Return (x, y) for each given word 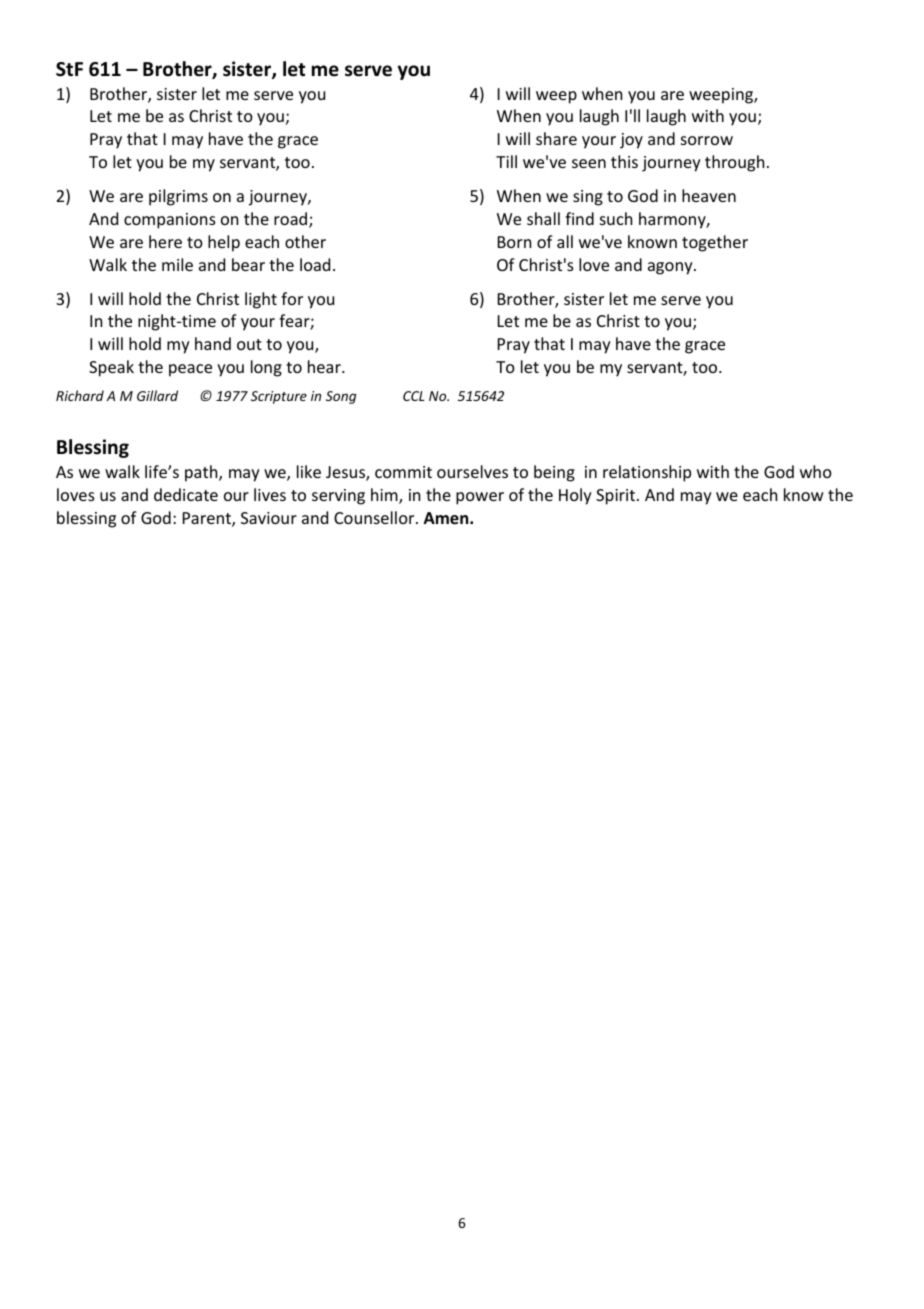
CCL (414, 396)
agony (671, 268)
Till (506, 161)
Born (514, 242)
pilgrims (178, 197)
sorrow (707, 140)
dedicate (186, 494)
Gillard (157, 395)
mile (177, 264)
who (816, 471)
